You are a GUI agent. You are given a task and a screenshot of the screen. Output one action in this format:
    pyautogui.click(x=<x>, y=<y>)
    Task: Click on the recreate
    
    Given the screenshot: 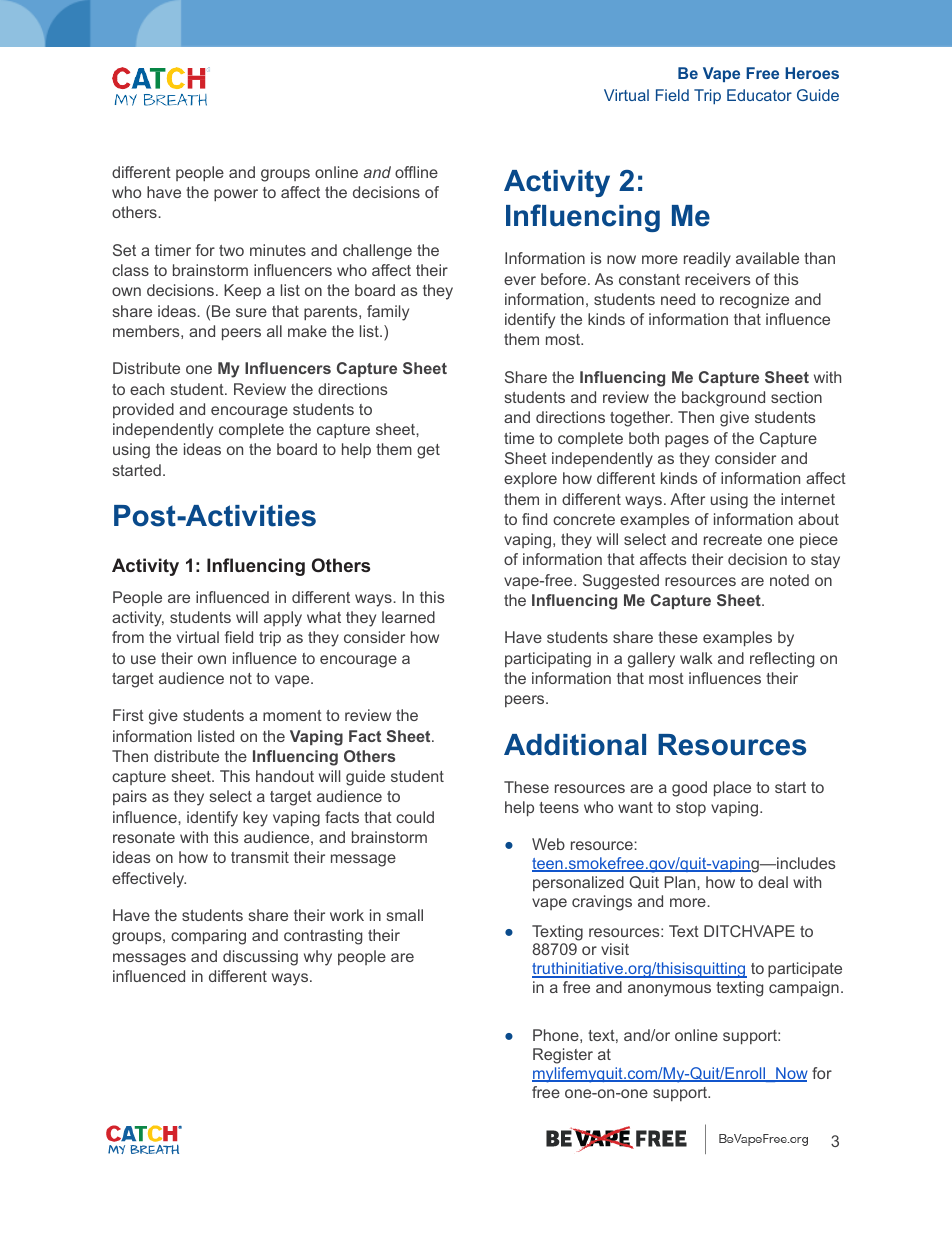 What is the action you would take?
    pyautogui.click(x=733, y=539)
